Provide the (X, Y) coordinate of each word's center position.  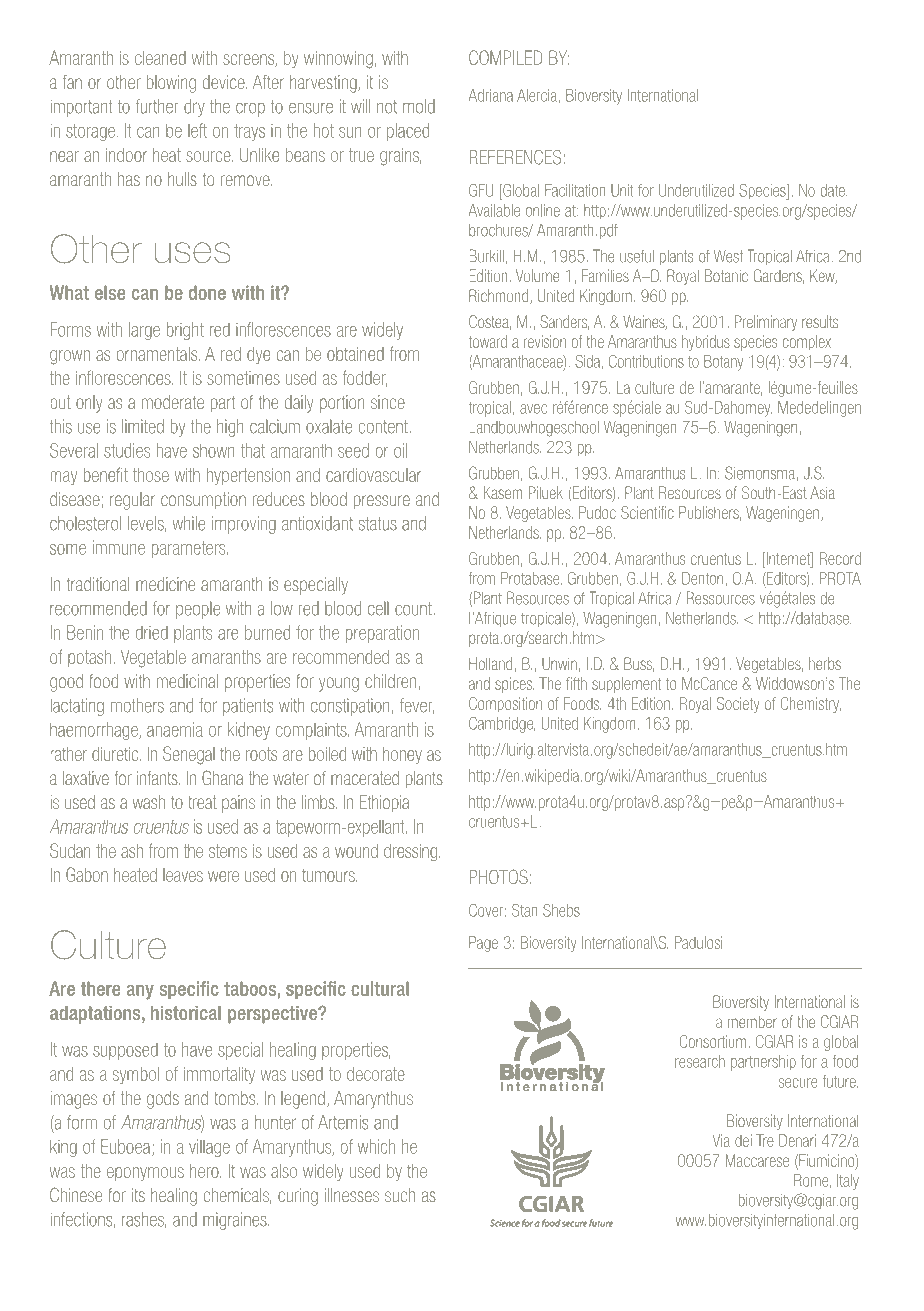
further (157, 106)
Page (483, 944)
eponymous (145, 1174)
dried (152, 633)
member (752, 1022)
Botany (723, 363)
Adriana (491, 95)
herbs (825, 663)
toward (488, 341)
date (833, 190)
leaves (183, 875)
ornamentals (158, 354)
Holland (490, 663)
